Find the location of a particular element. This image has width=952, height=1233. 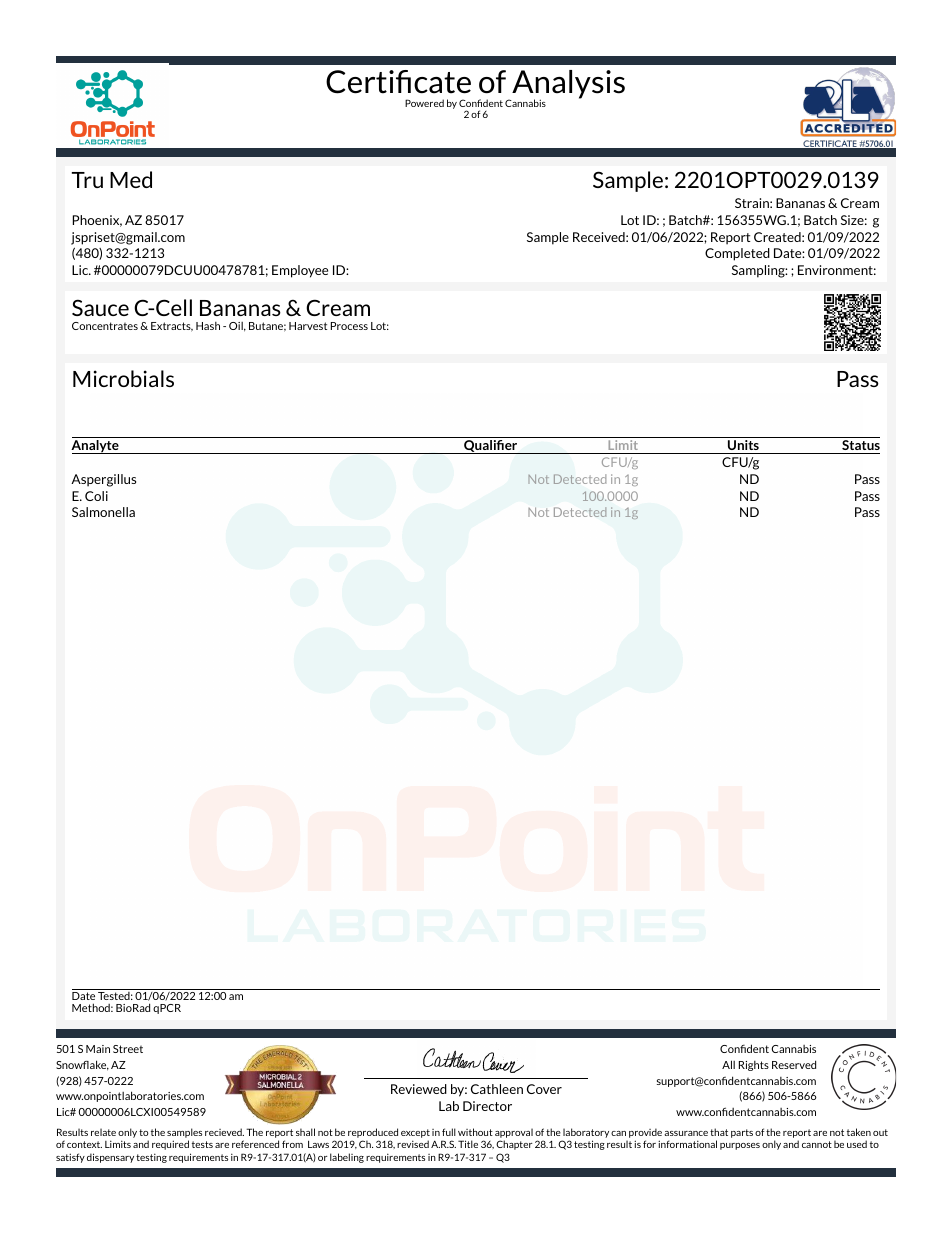

Med is located at coordinates (131, 179).
